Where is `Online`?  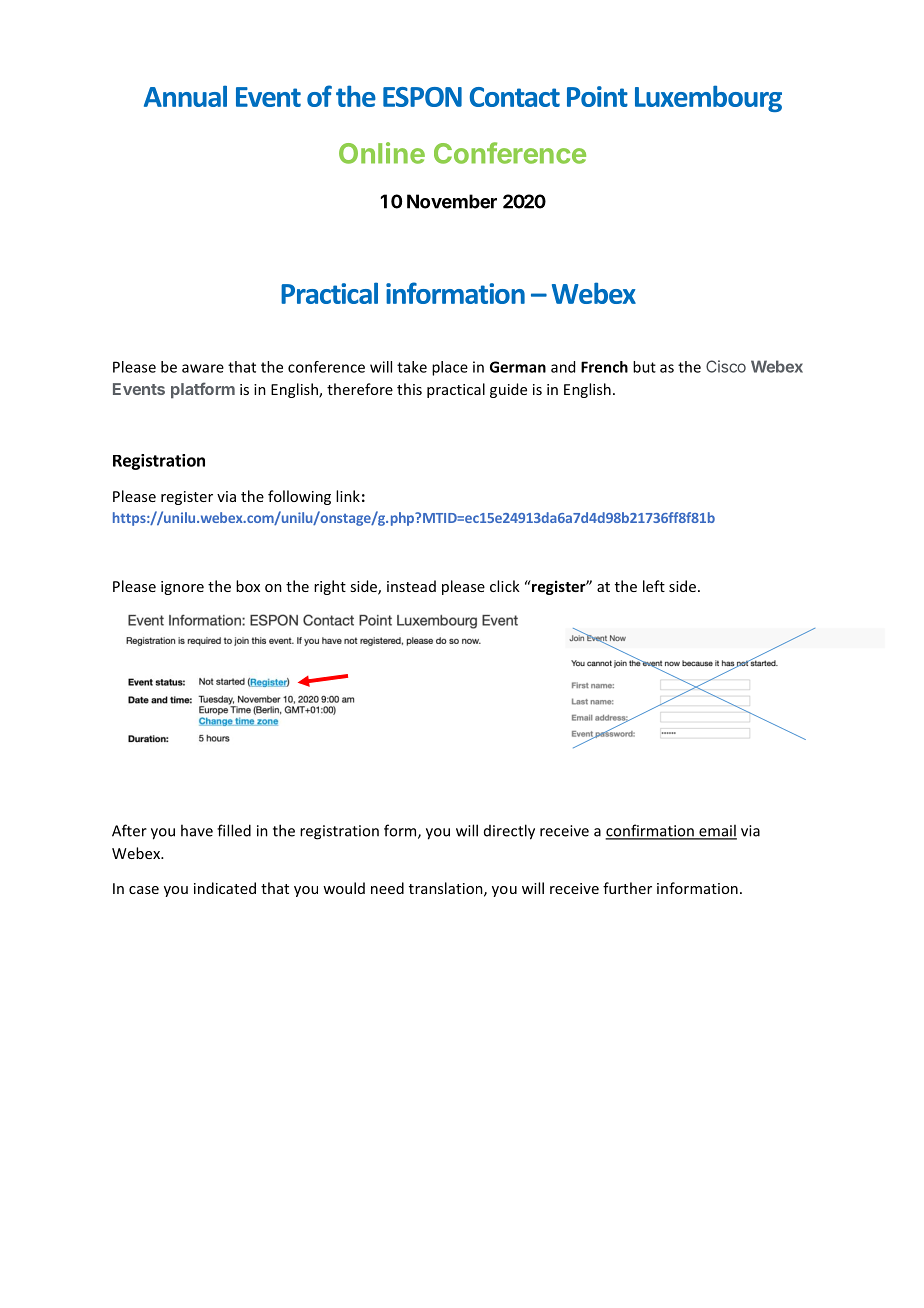 Online is located at coordinates (382, 153).
